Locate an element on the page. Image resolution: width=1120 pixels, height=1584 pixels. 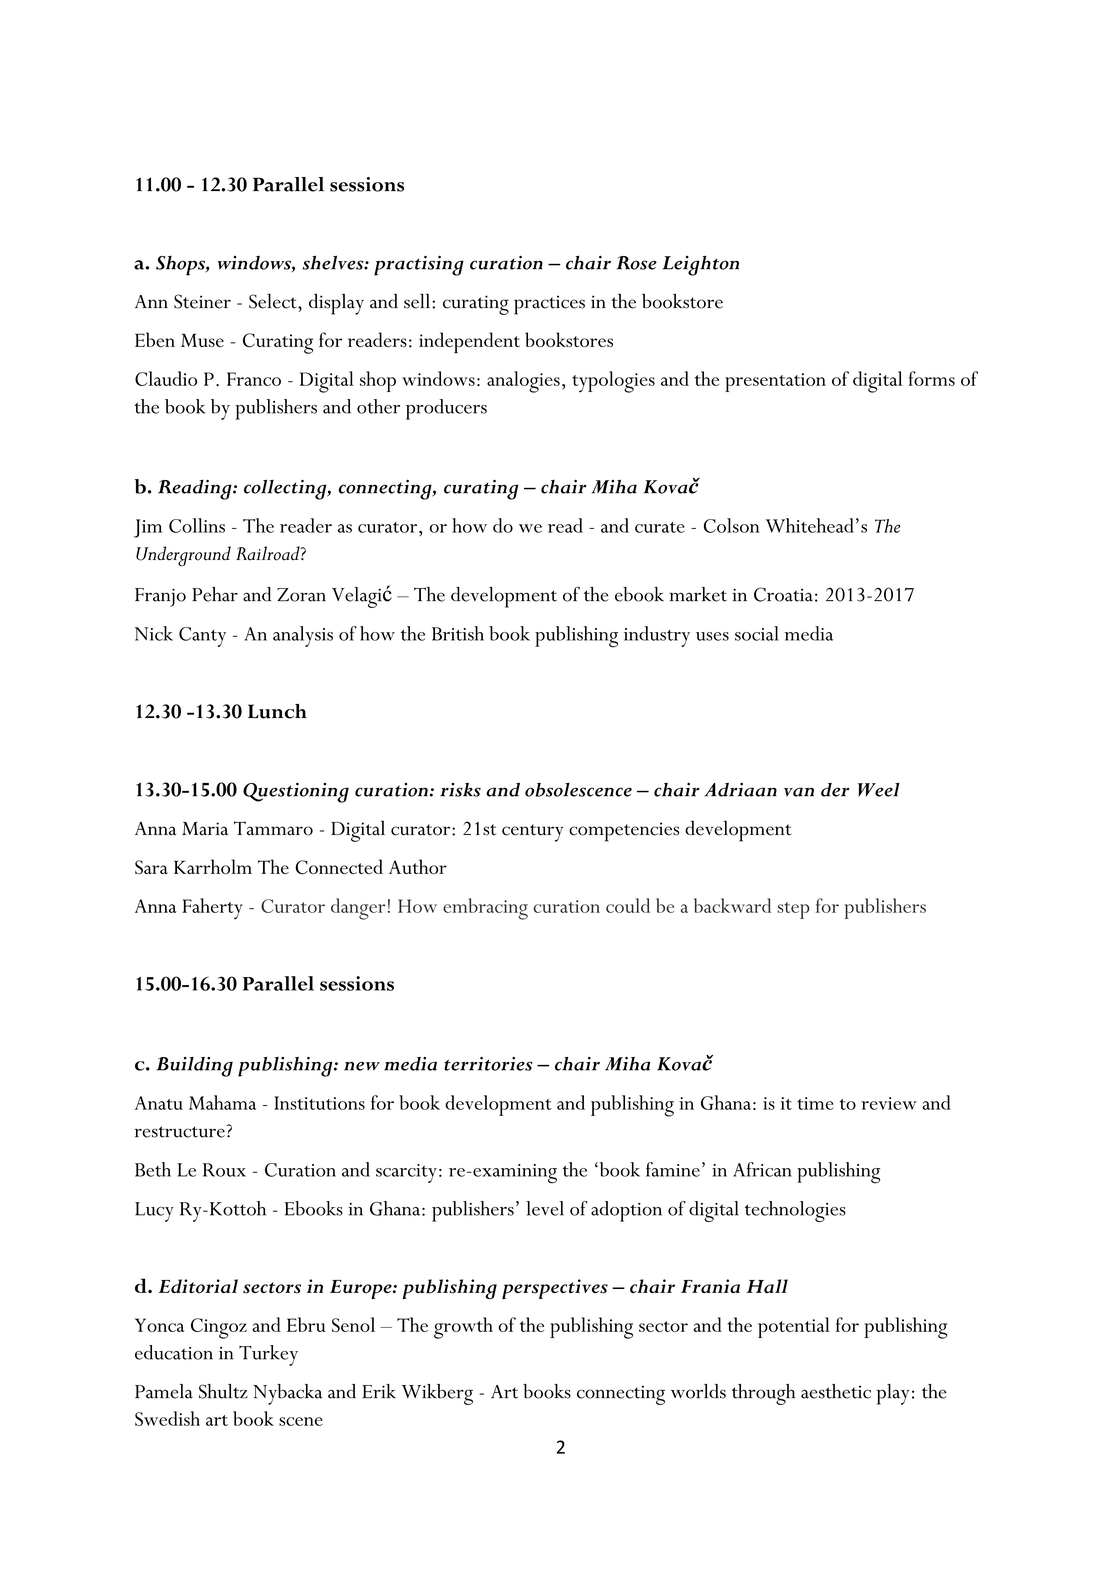
van is located at coordinates (799, 792).
